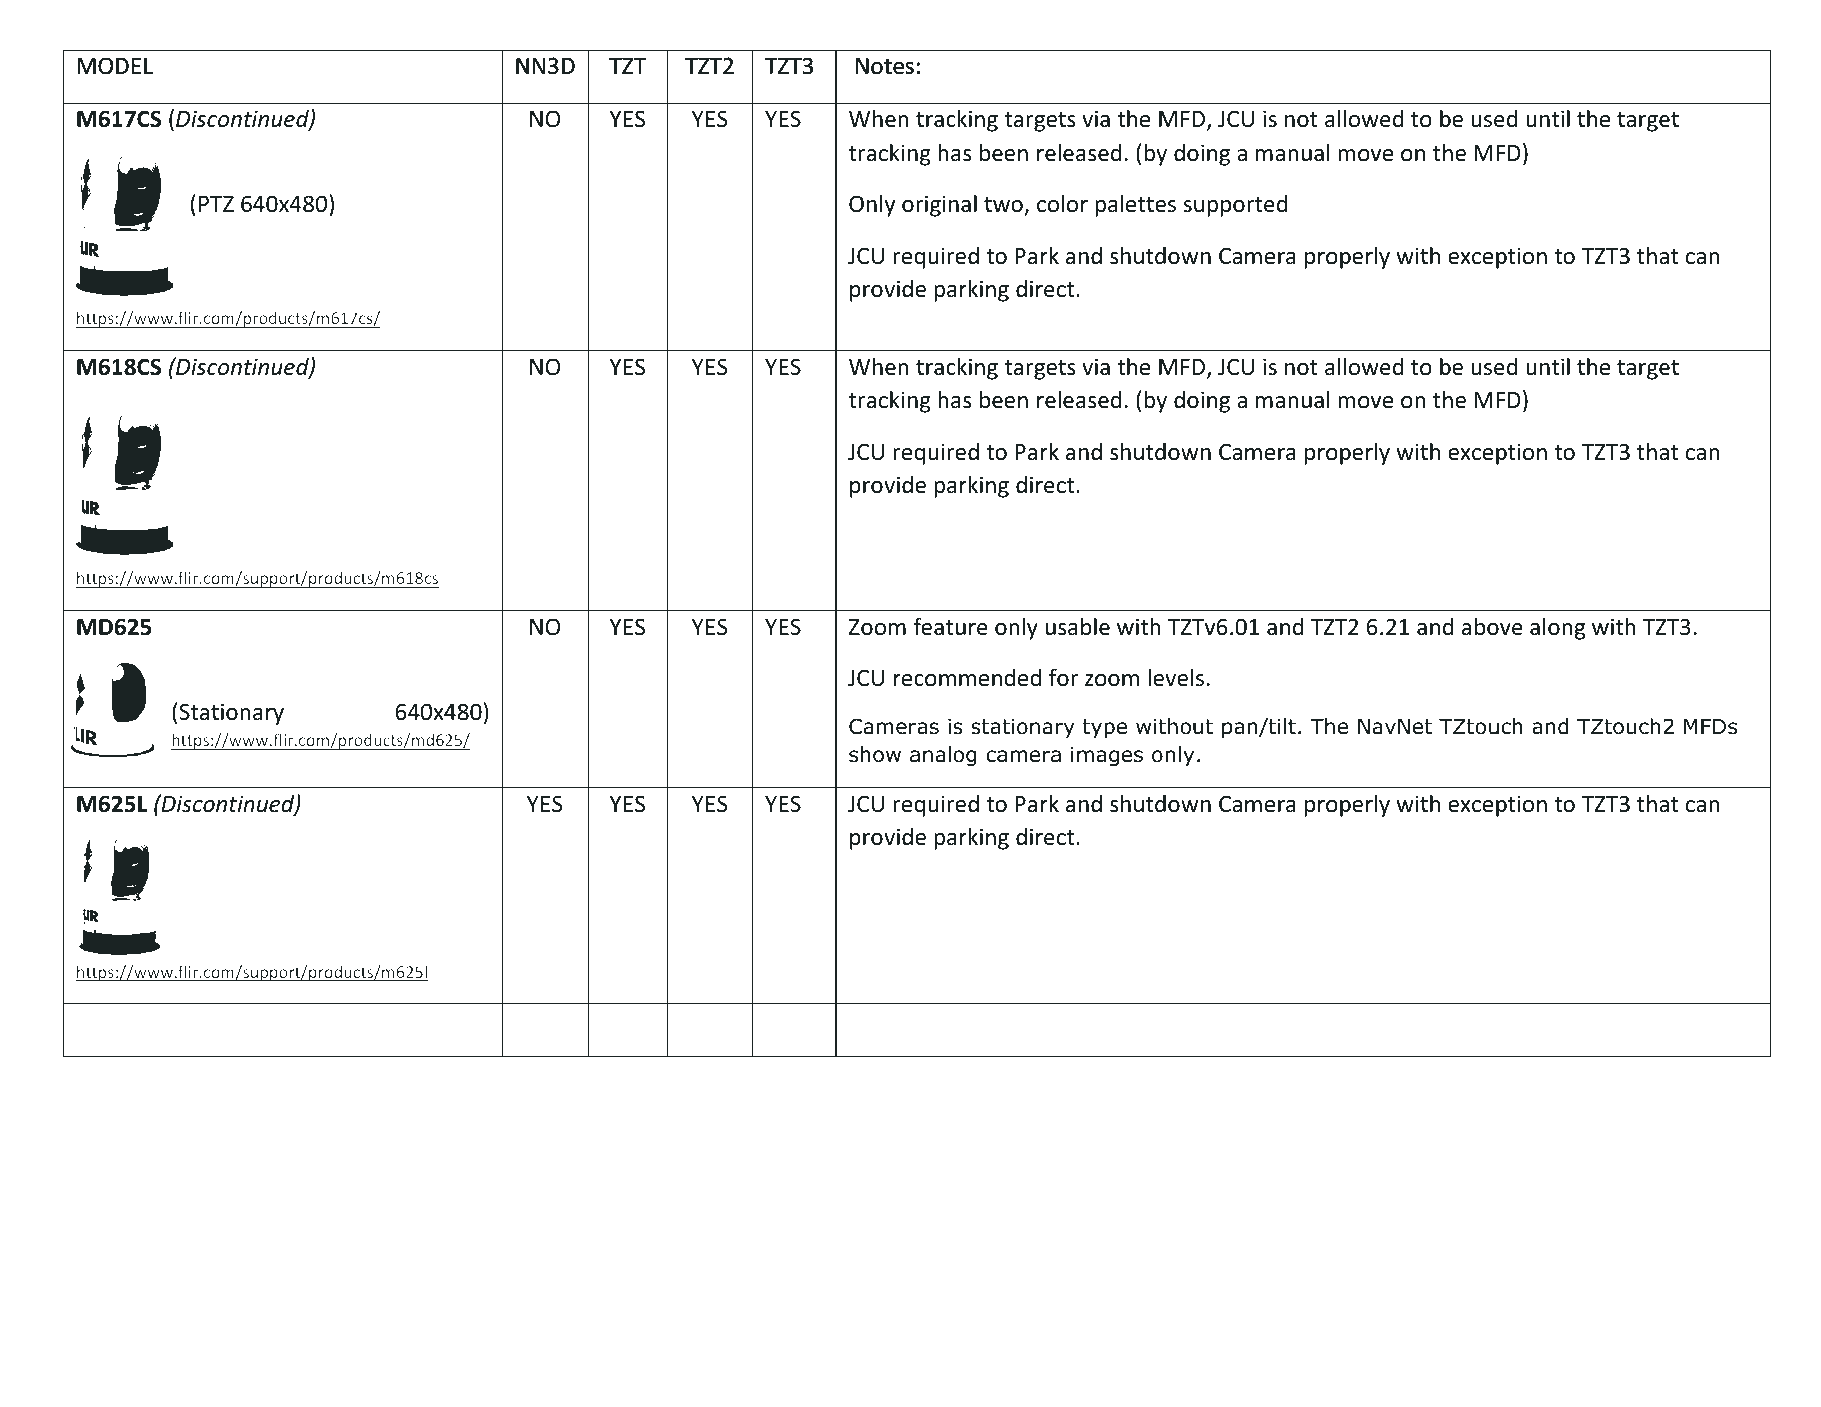 Image resolution: width=1821 pixels, height=1407 pixels. Describe the element at coordinates (943, 756) in the screenshot. I see `analog` at that location.
